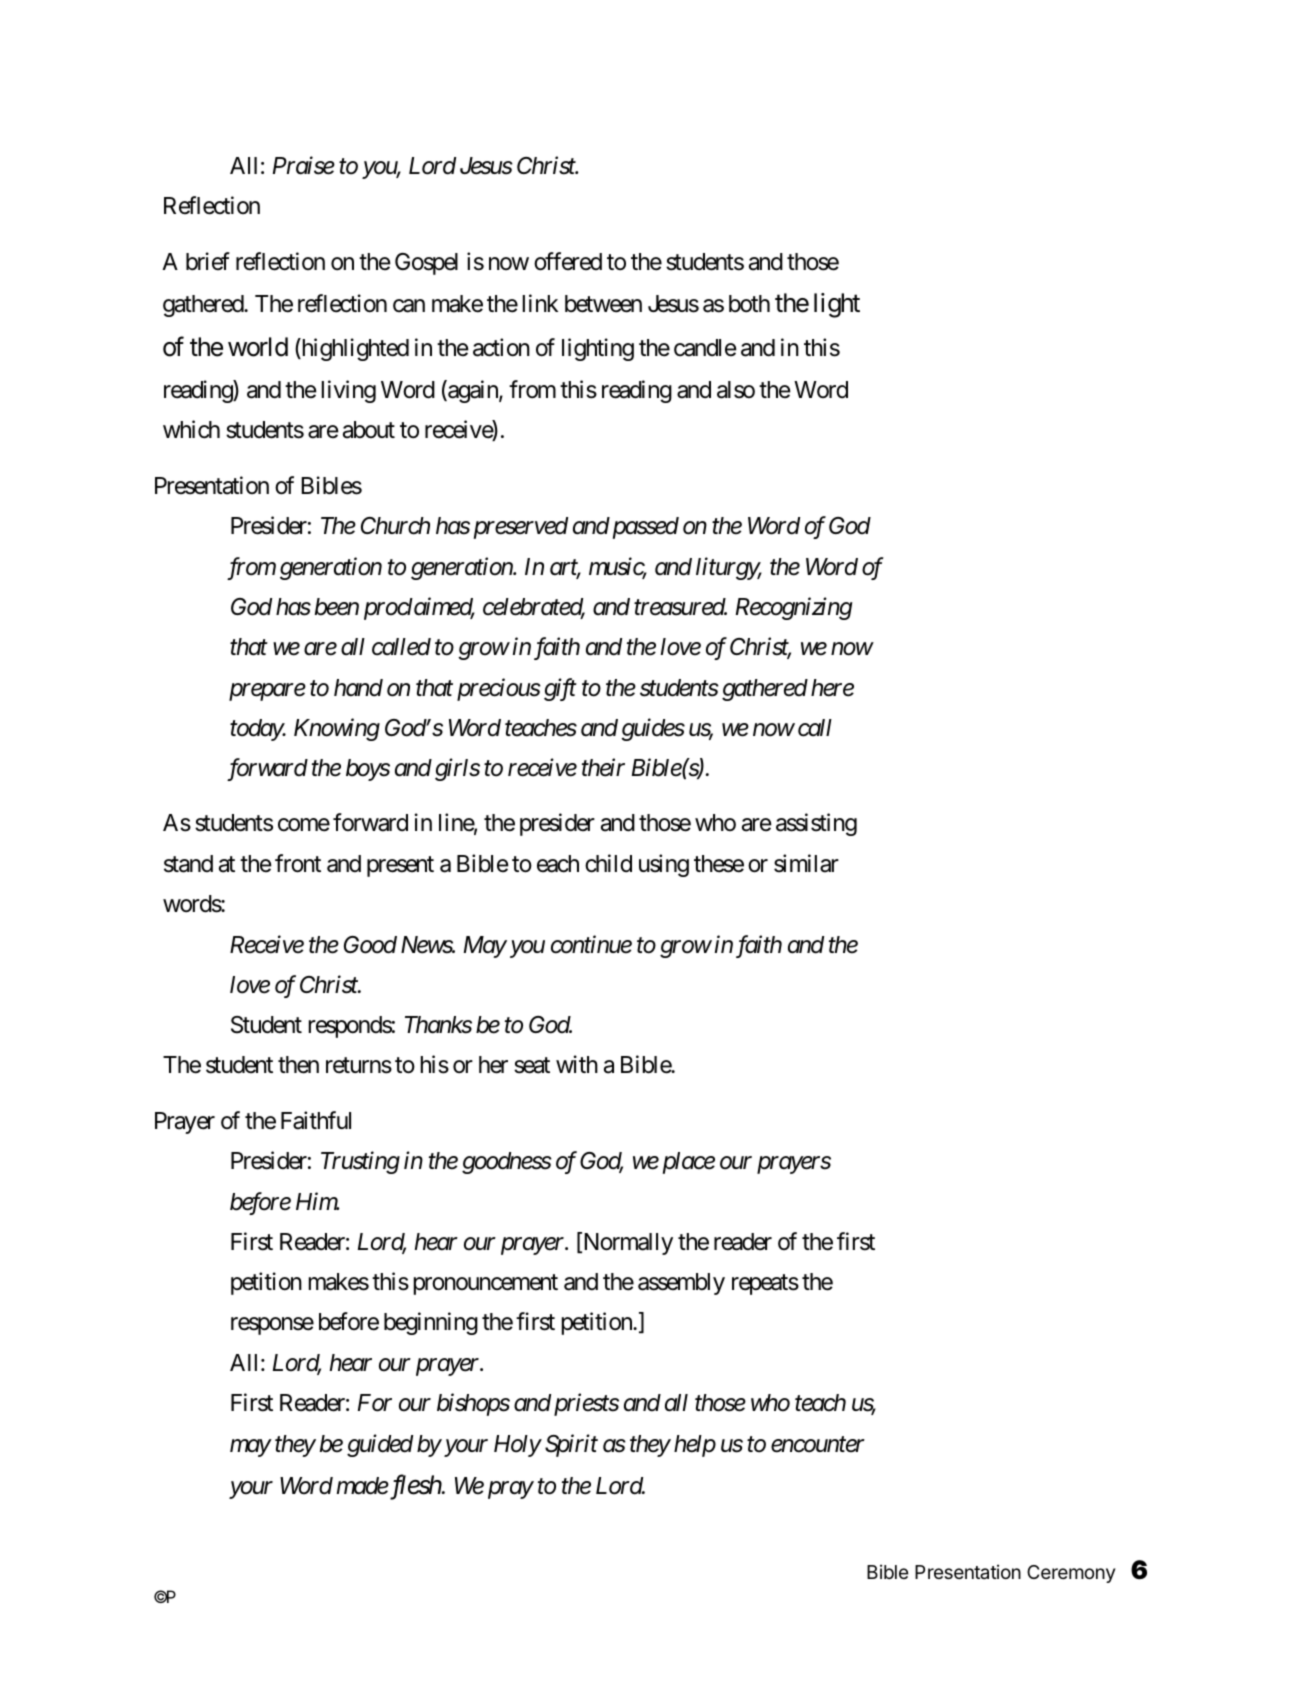 The width and height of the page is (1301, 1684). Describe the element at coordinates (1071, 1574) in the page. I see `Ceremony` at that location.
